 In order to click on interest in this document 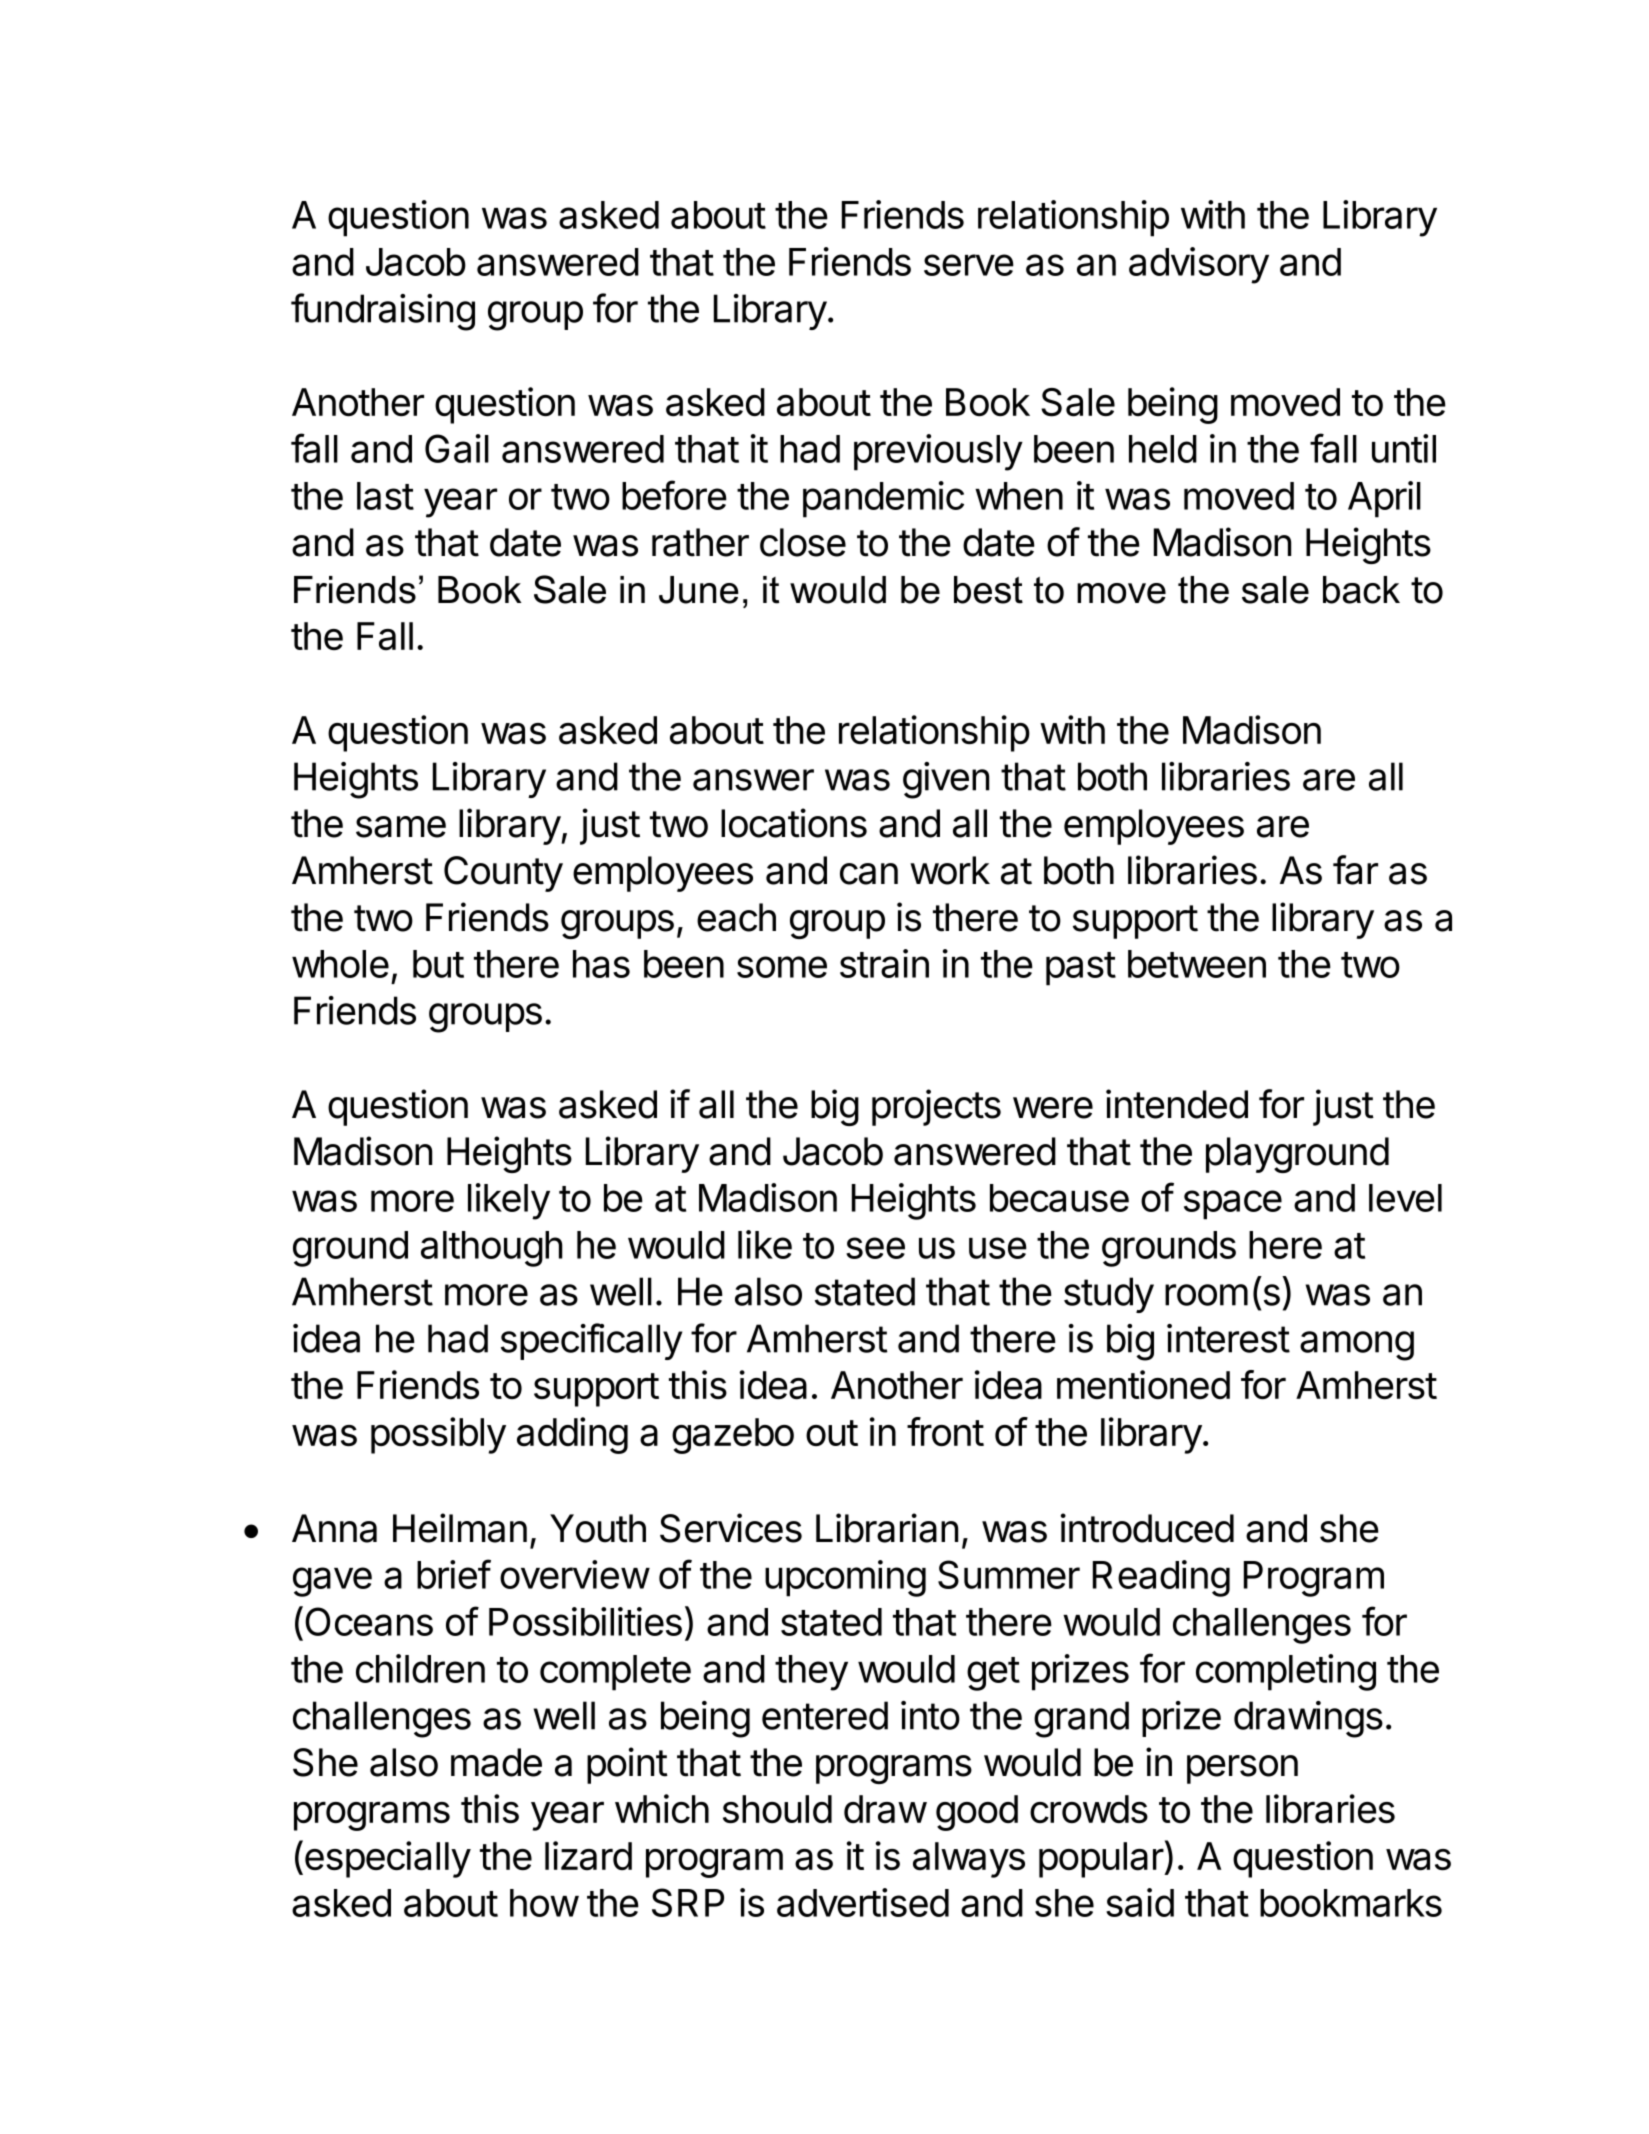, I will do `click(1228, 1338)`.
